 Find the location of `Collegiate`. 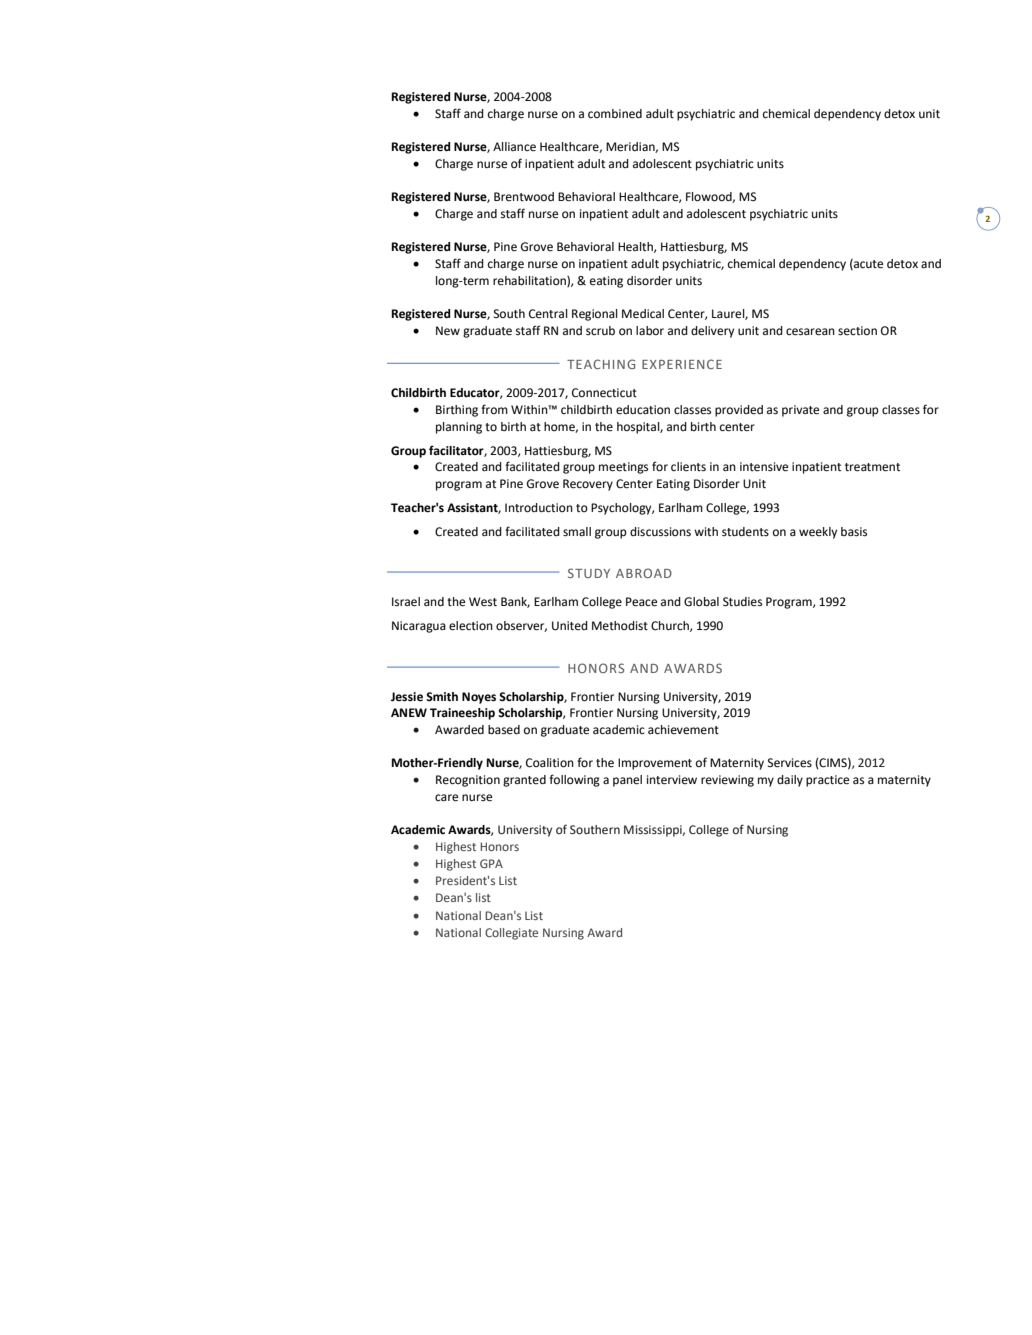

Collegiate is located at coordinates (511, 934).
